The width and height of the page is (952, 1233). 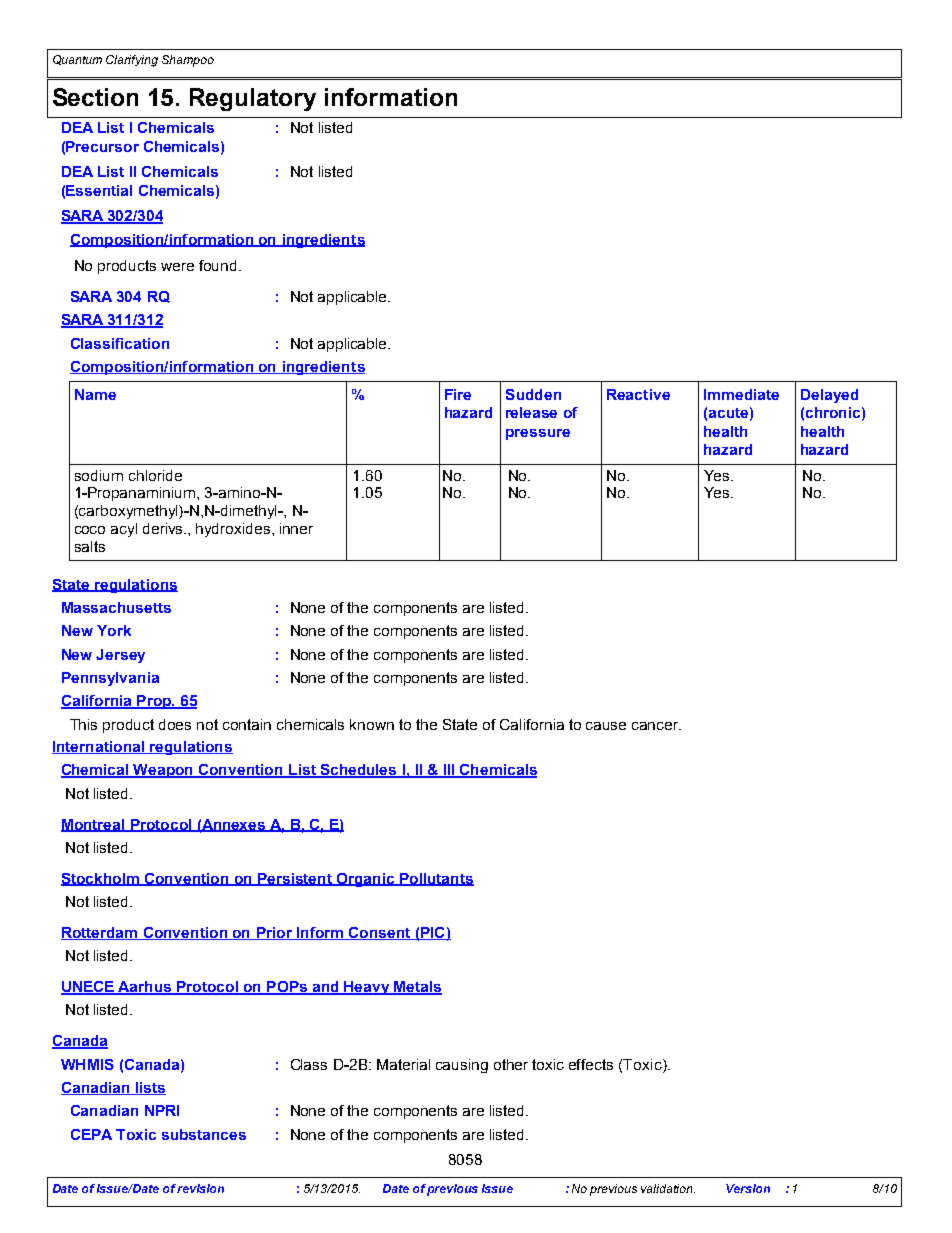 I want to click on York, so click(x=114, y=630).
